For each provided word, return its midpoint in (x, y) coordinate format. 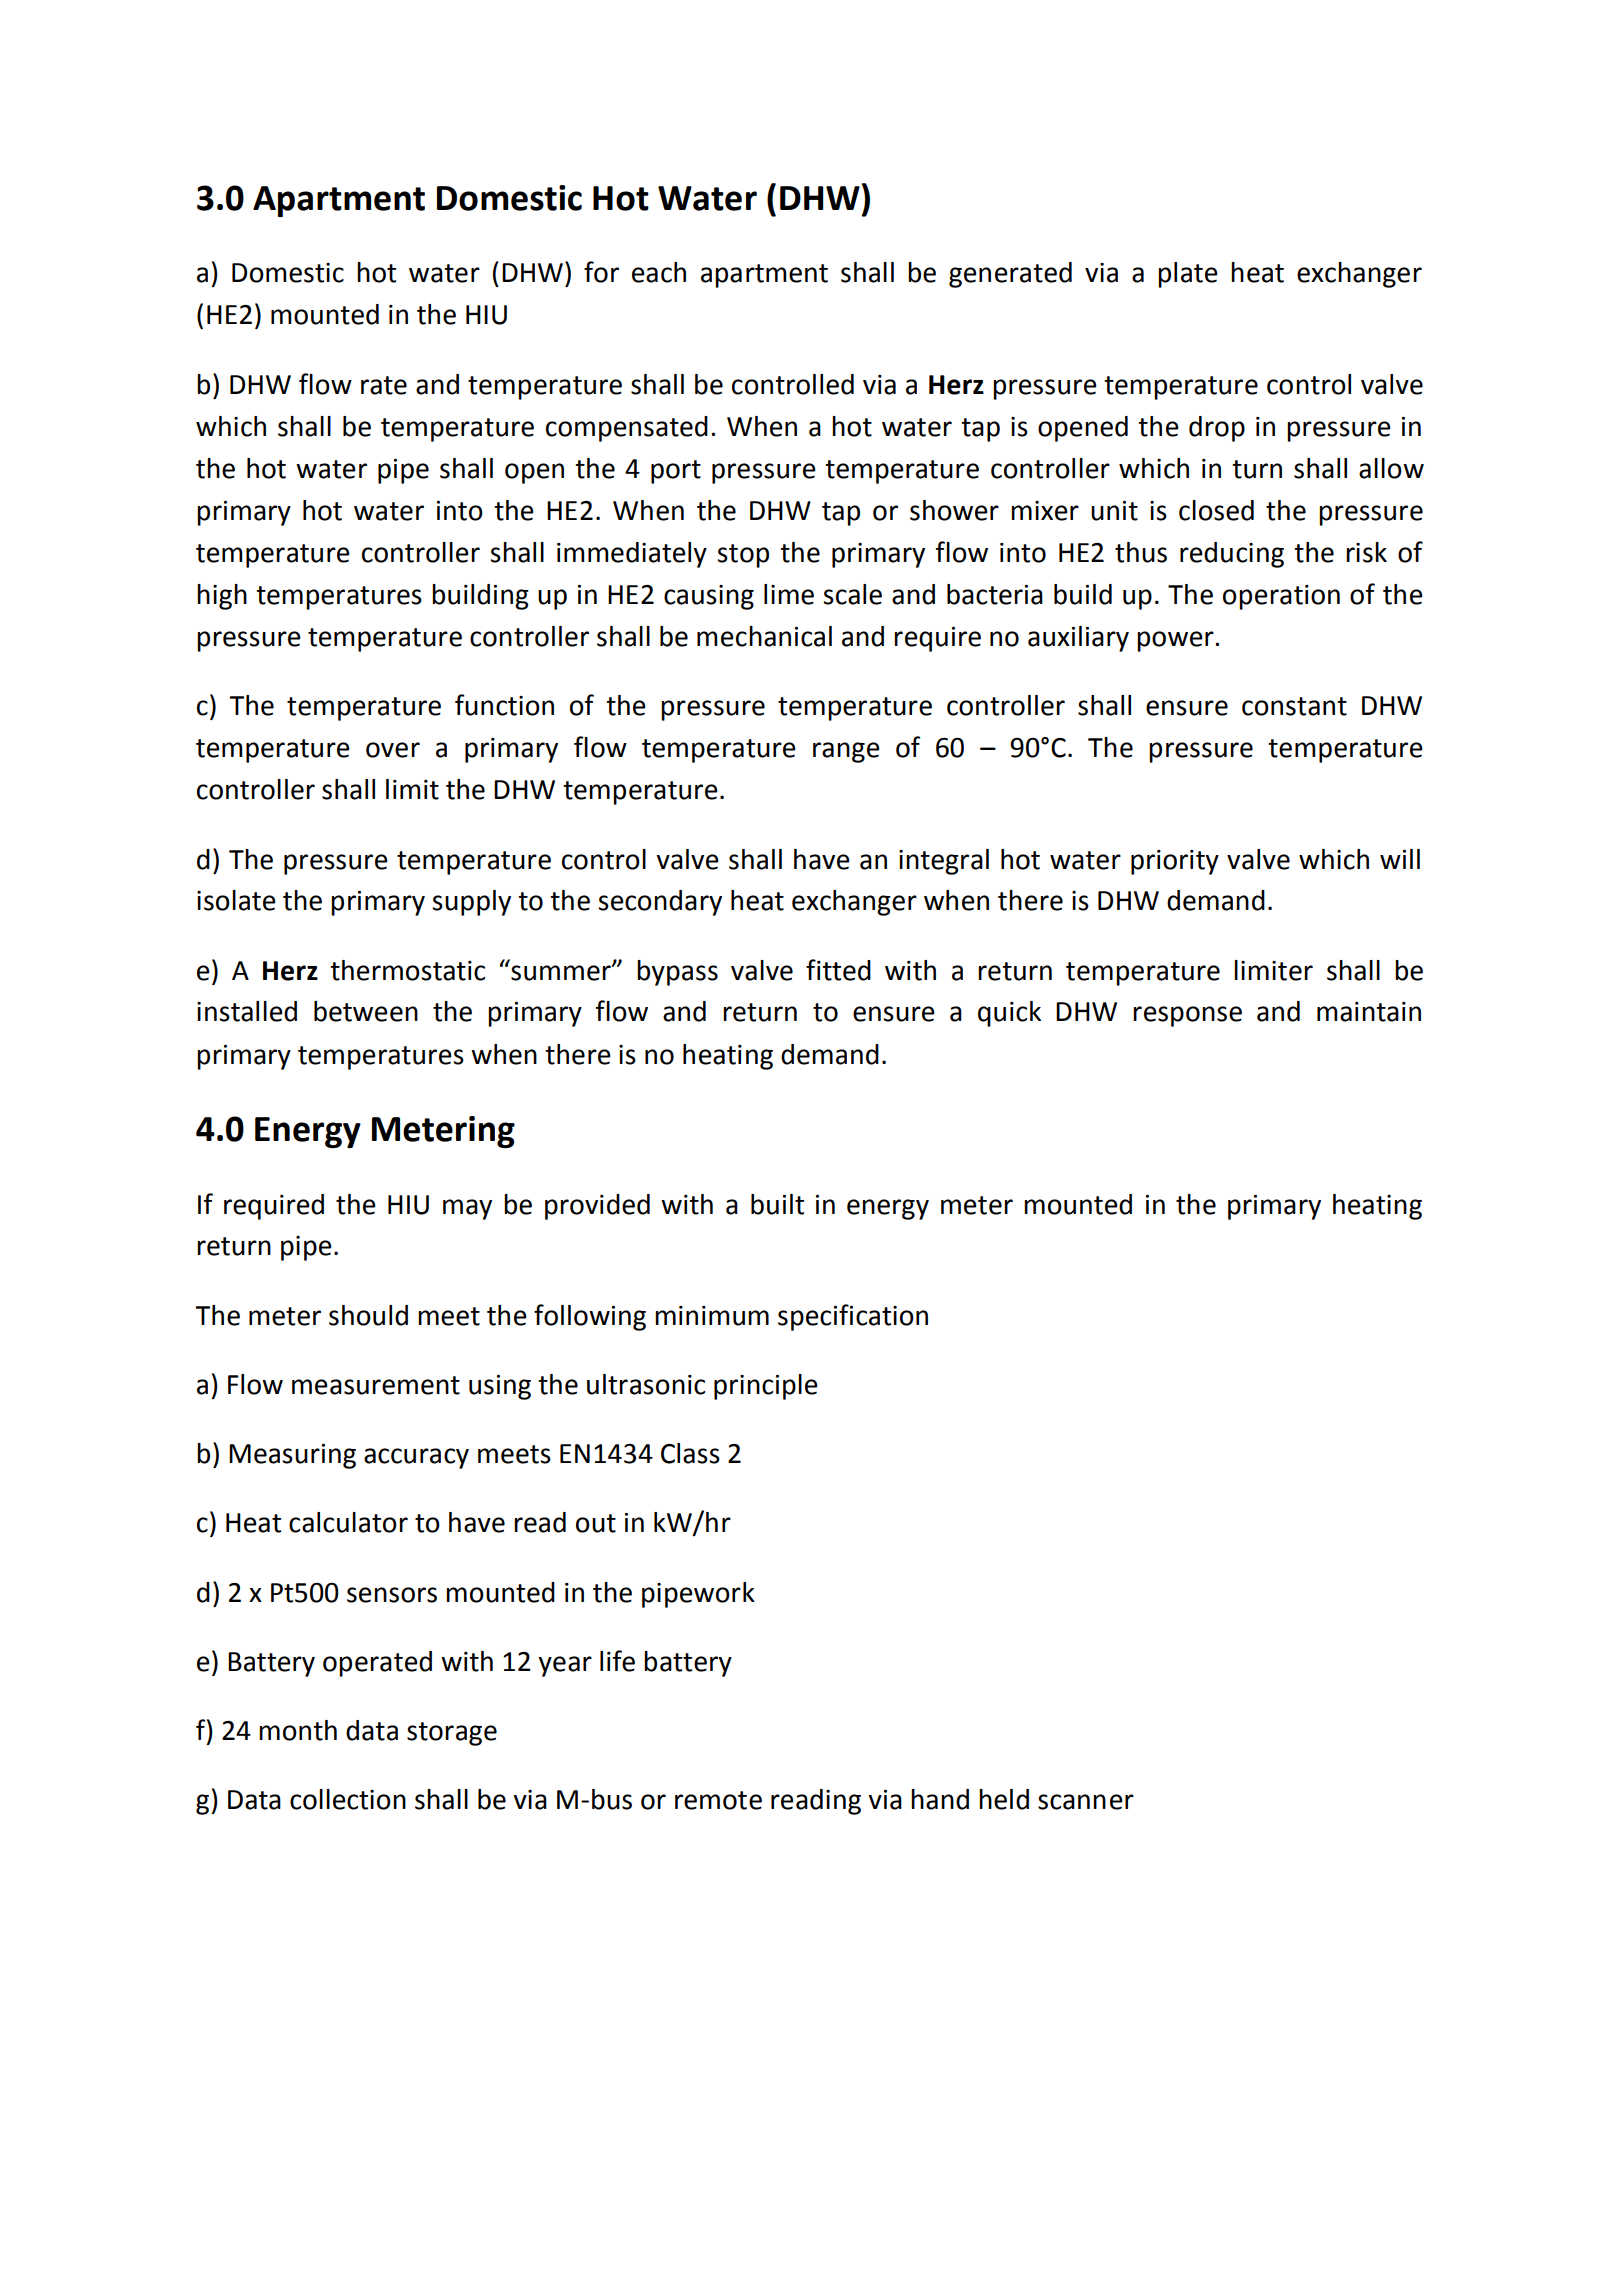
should (368, 1315)
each (659, 272)
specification (853, 1317)
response (1187, 1016)
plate (1188, 275)
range (846, 752)
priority (1175, 862)
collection (348, 1799)
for (601, 272)
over (393, 750)
